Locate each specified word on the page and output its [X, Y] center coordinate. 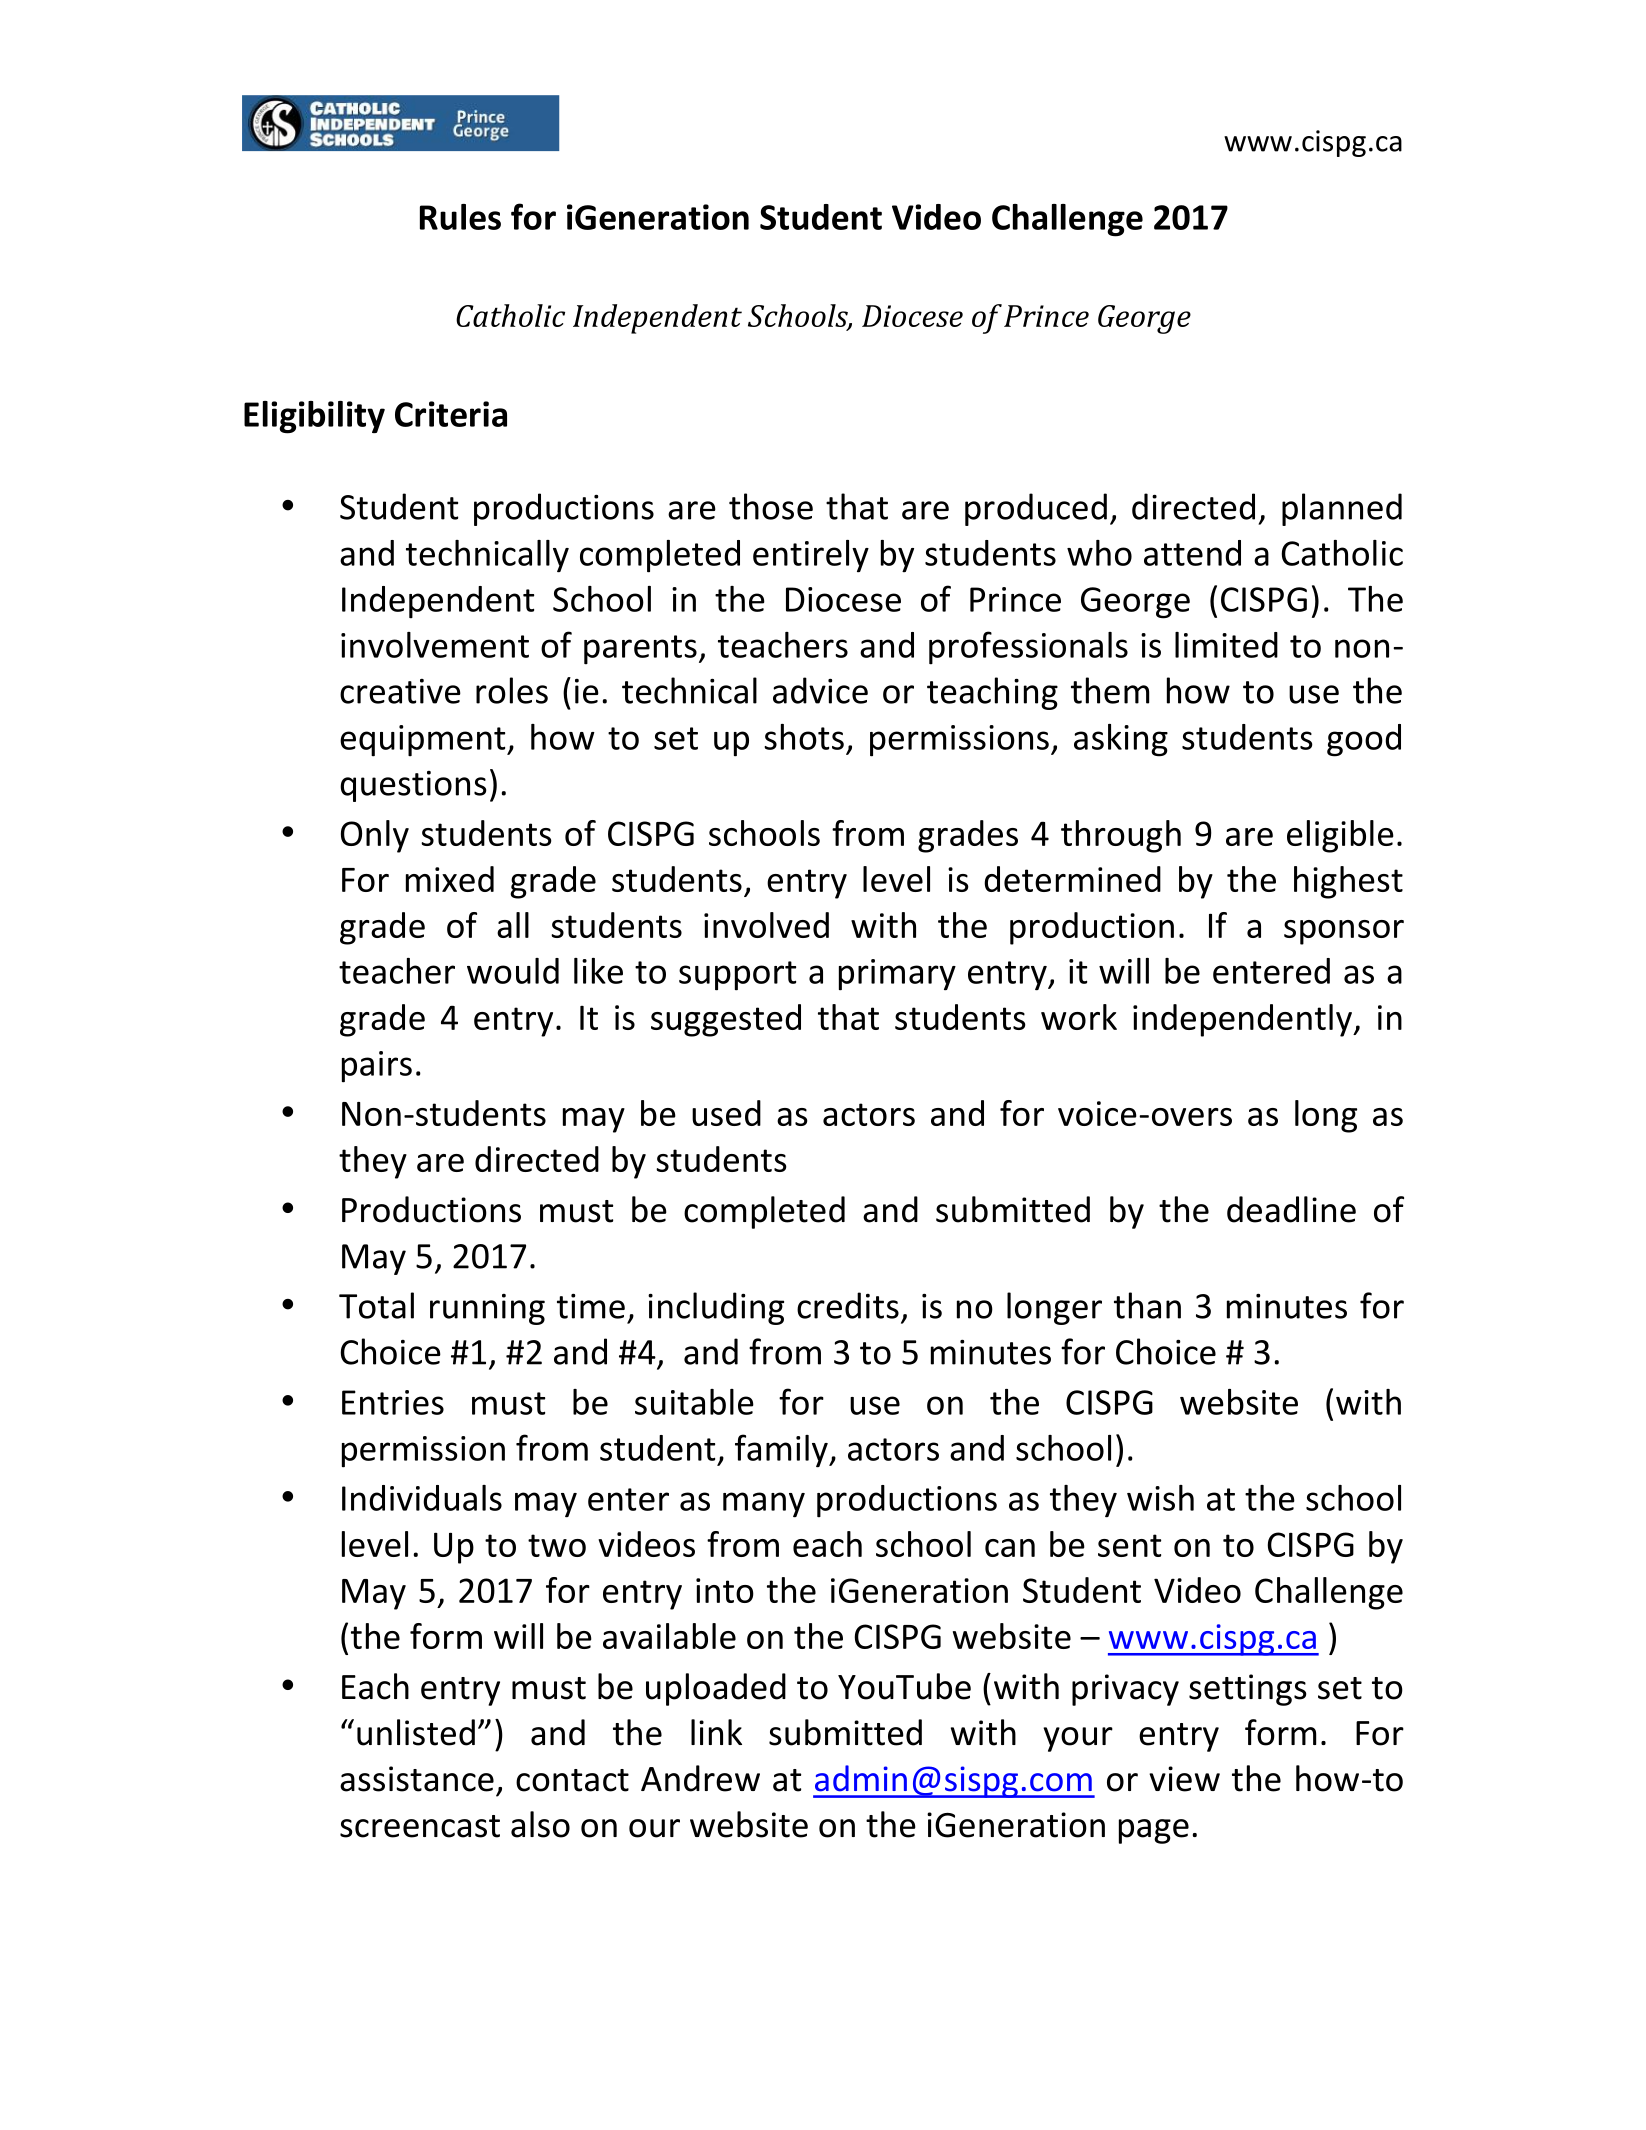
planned [1342, 509]
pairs [377, 1067]
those [771, 506]
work [1079, 1017]
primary [897, 975]
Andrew [700, 1778]
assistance [417, 1779]
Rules [460, 217]
